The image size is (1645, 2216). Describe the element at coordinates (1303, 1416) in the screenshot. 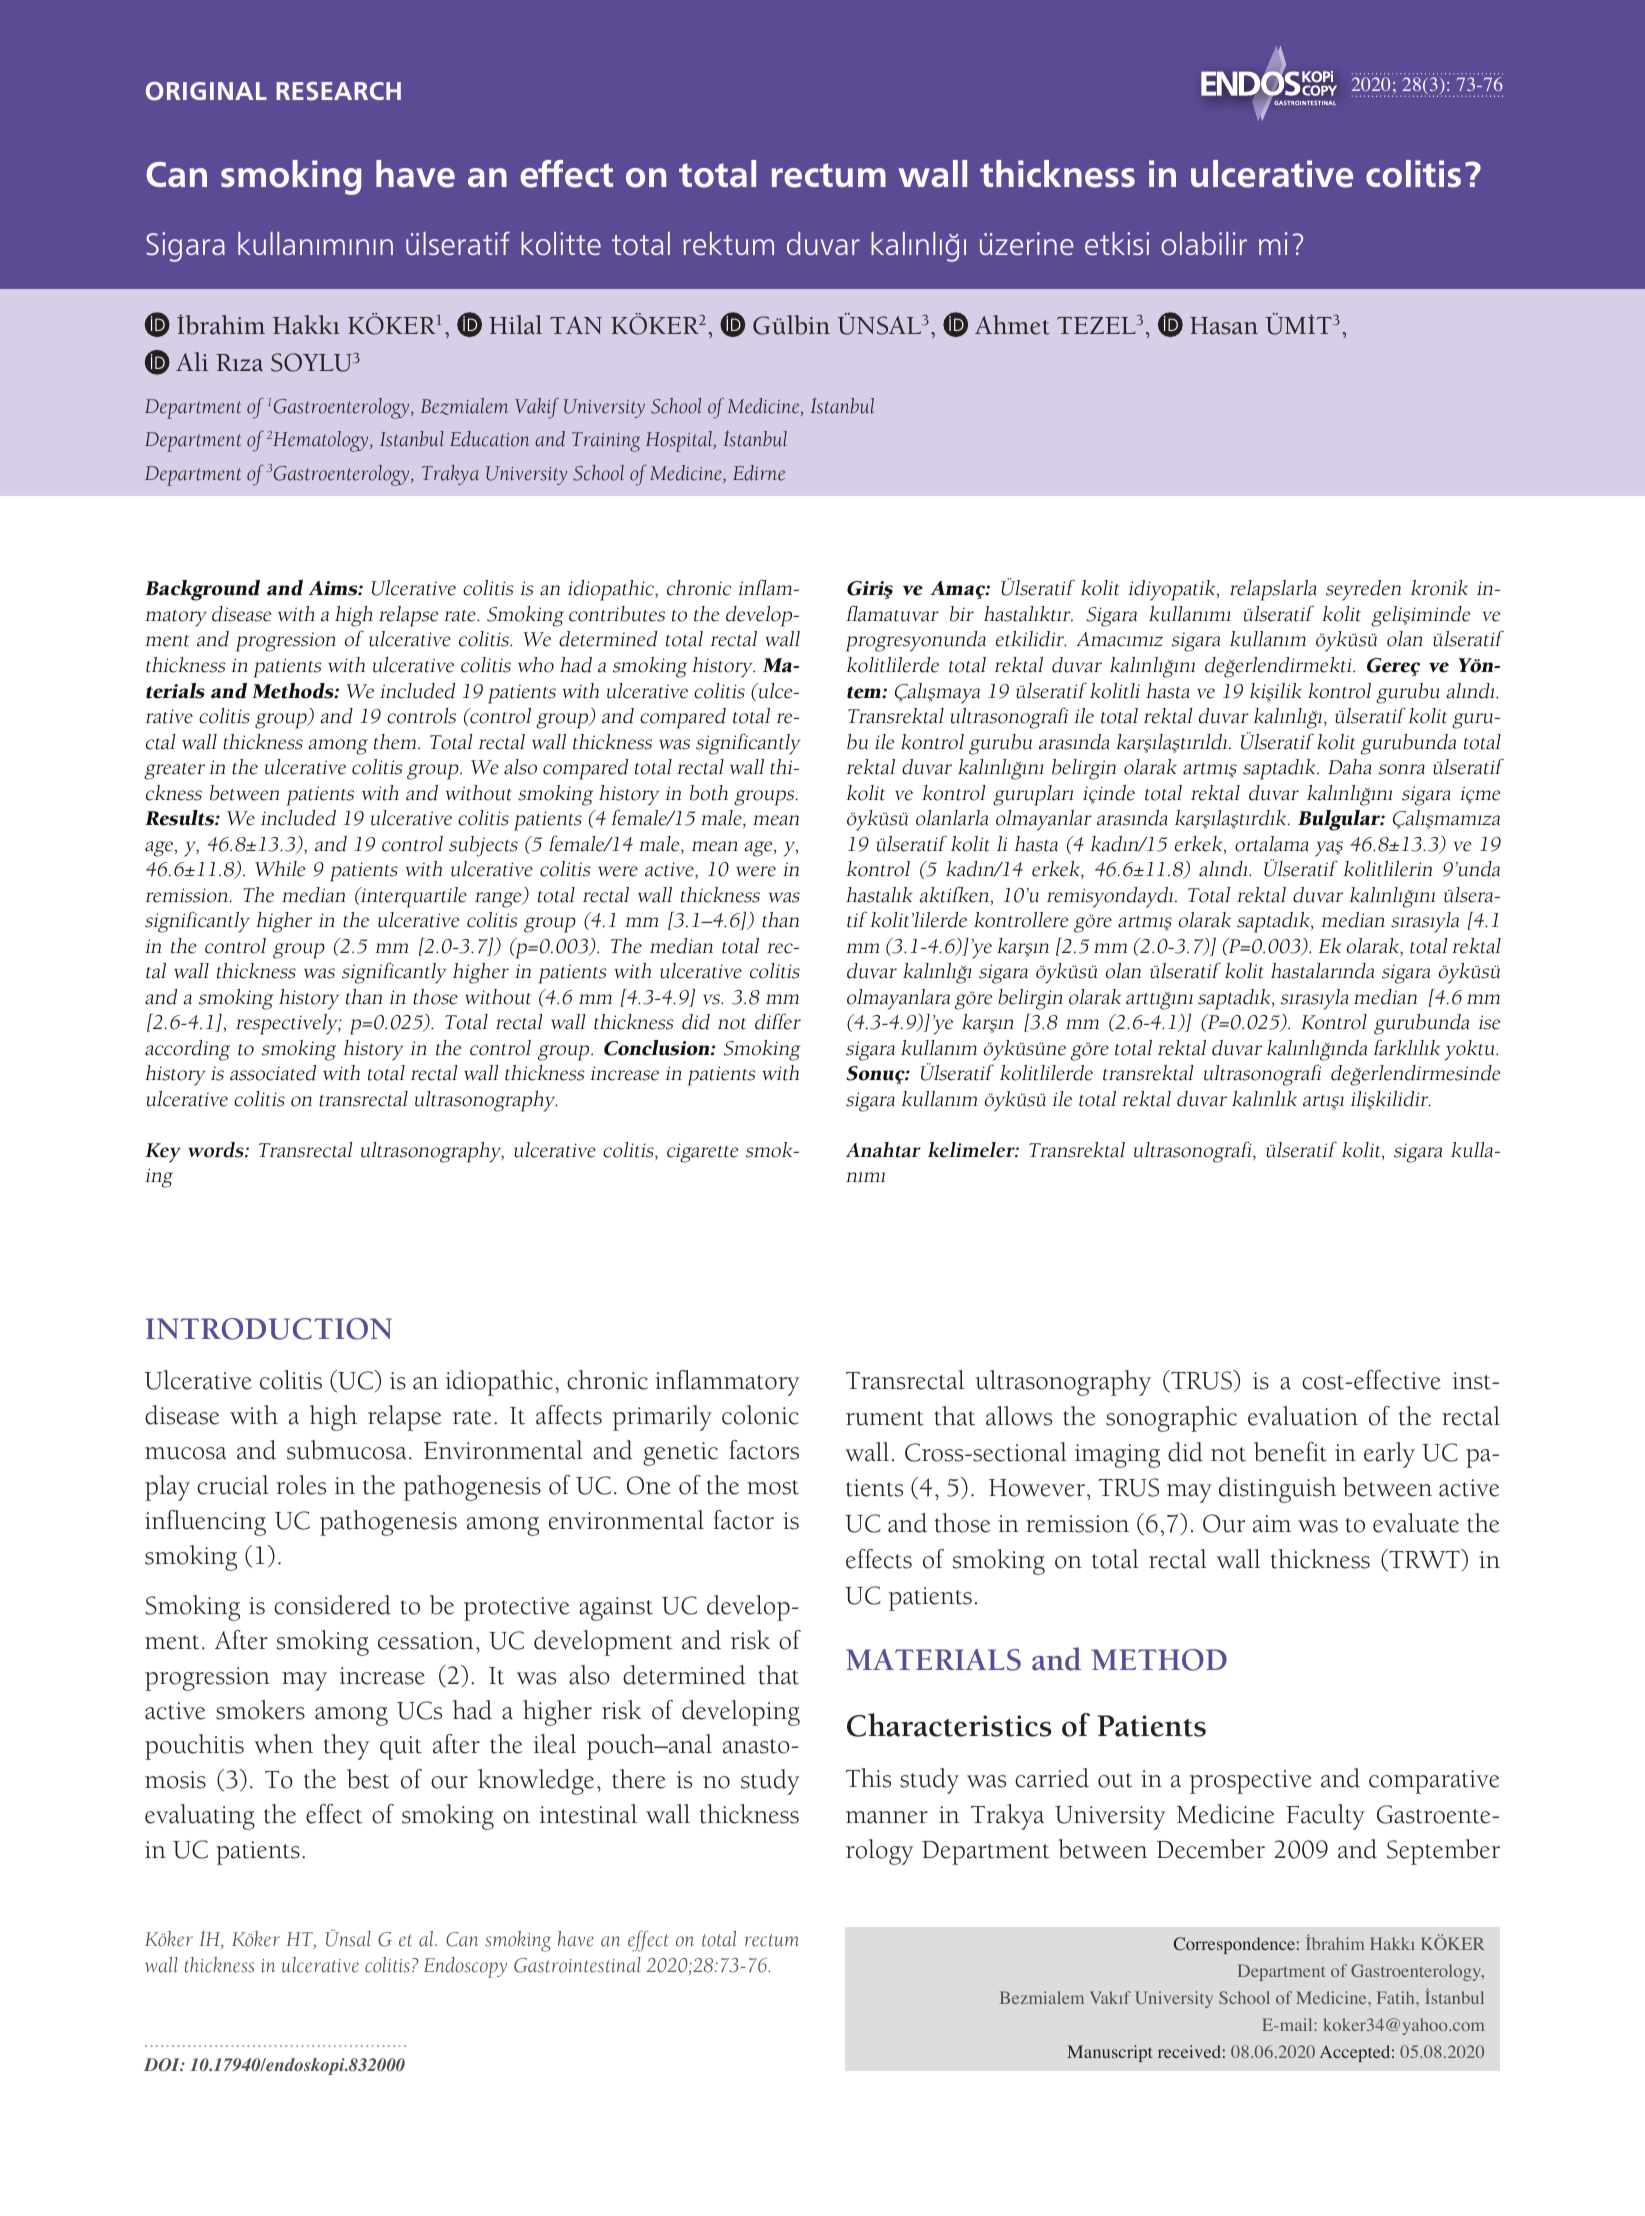

I see `evaluation` at that location.
